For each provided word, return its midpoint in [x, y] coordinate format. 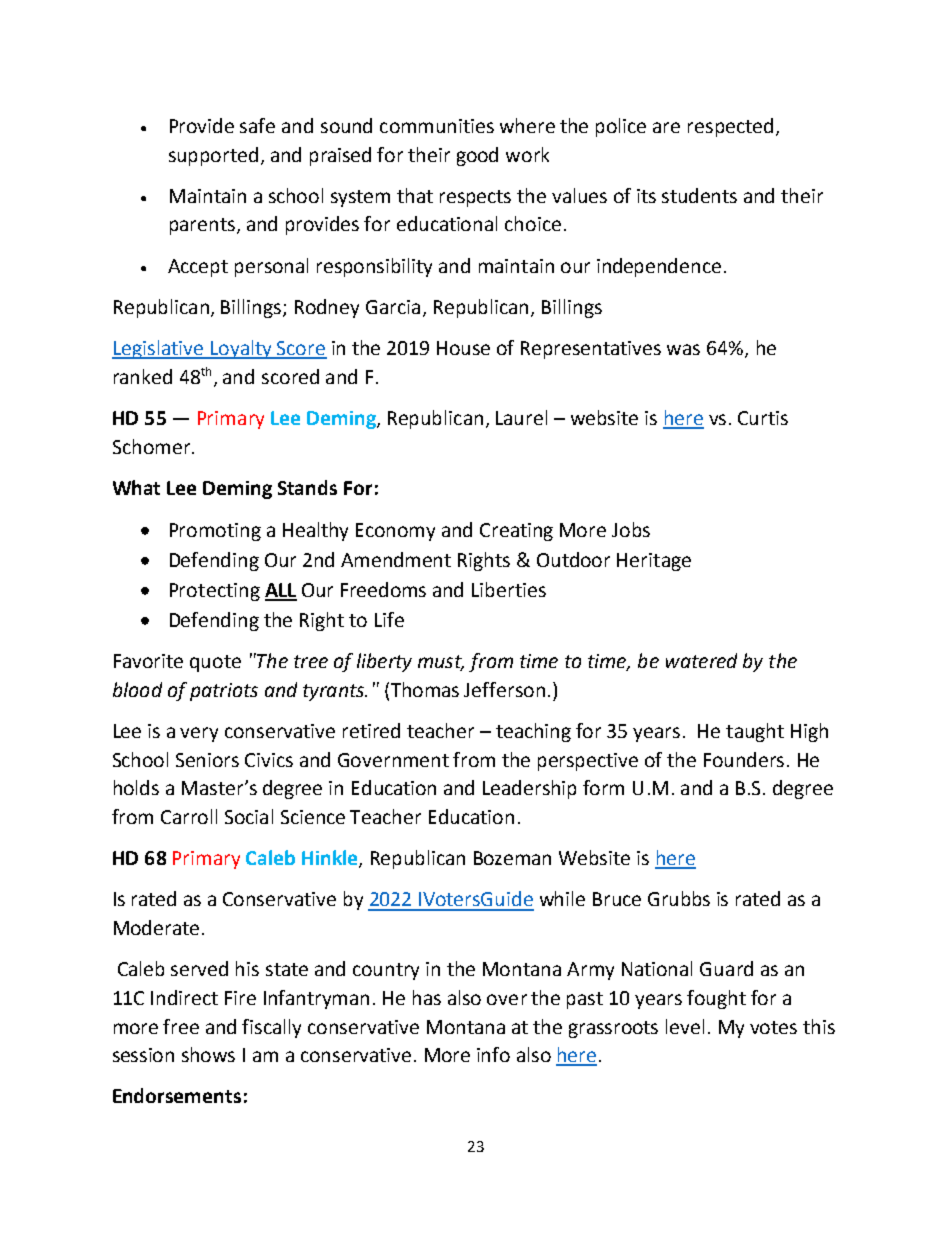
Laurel [521, 417]
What [136, 487]
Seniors [207, 760]
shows [208, 1054]
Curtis [763, 418]
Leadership [529, 789]
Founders [744, 759]
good [477, 156]
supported [213, 156]
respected [730, 127]
